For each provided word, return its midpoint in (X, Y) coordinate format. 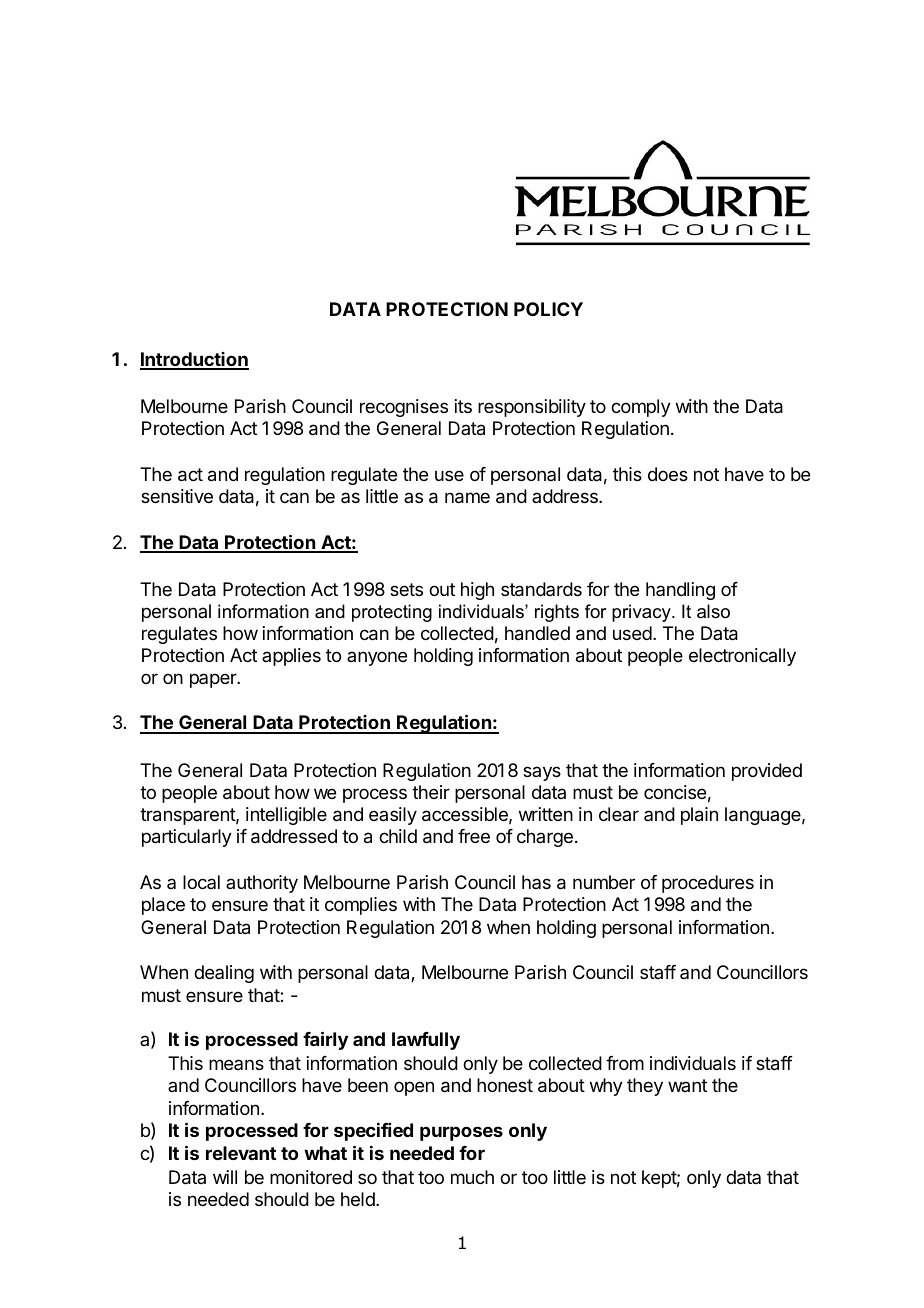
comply (641, 408)
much (472, 1177)
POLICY (548, 309)
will (225, 1177)
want (687, 1085)
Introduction (194, 360)
